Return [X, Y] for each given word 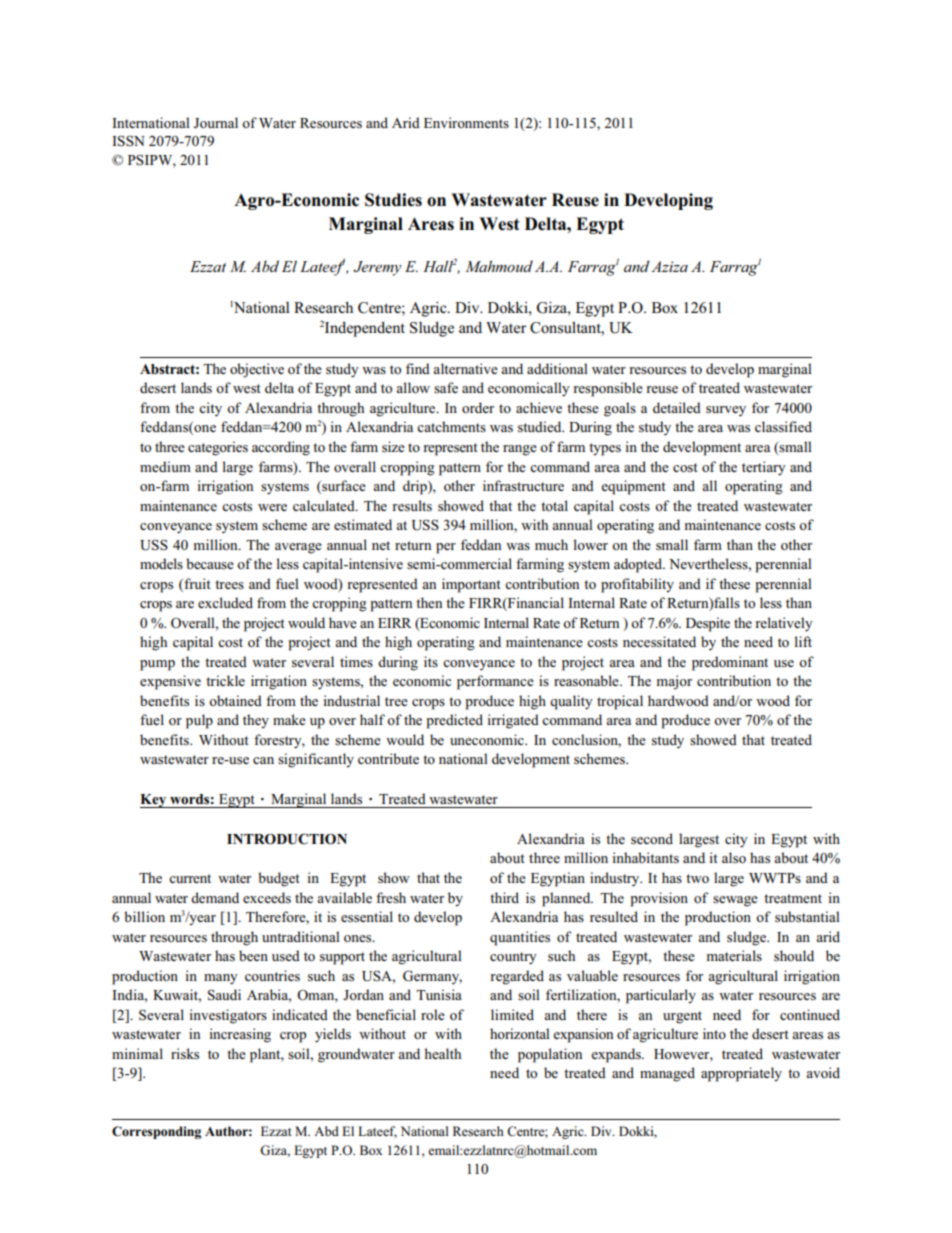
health [442, 1053]
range [520, 450]
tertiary [764, 468]
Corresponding [156, 1132]
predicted [454, 721]
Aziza [669, 266]
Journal [216, 123]
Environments [466, 122]
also [734, 857]
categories [218, 448]
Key [154, 801]
